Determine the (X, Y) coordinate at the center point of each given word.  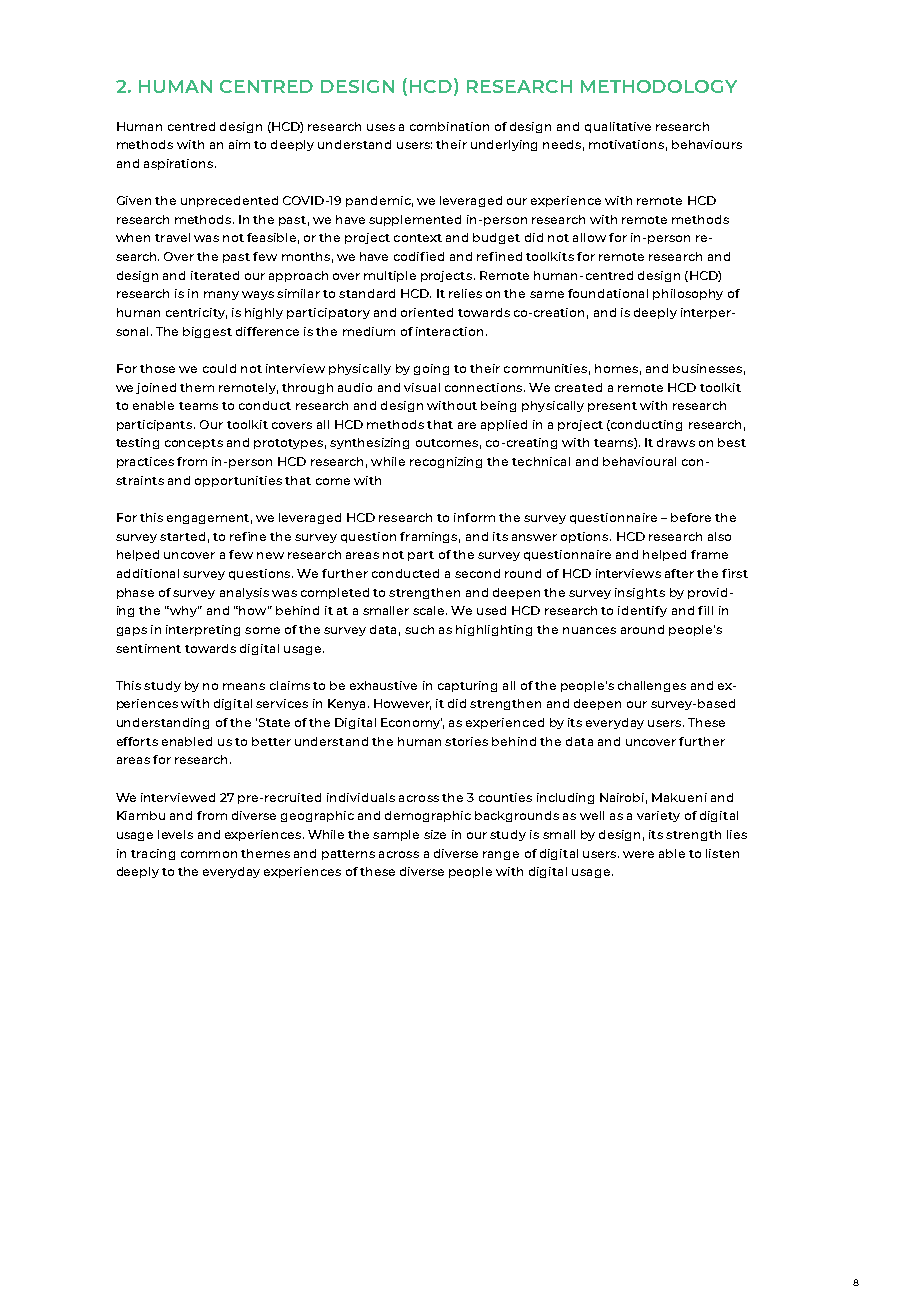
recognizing (446, 462)
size (435, 834)
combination (449, 126)
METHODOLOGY (659, 86)
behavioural (639, 461)
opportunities (238, 481)
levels (175, 834)
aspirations (180, 164)
